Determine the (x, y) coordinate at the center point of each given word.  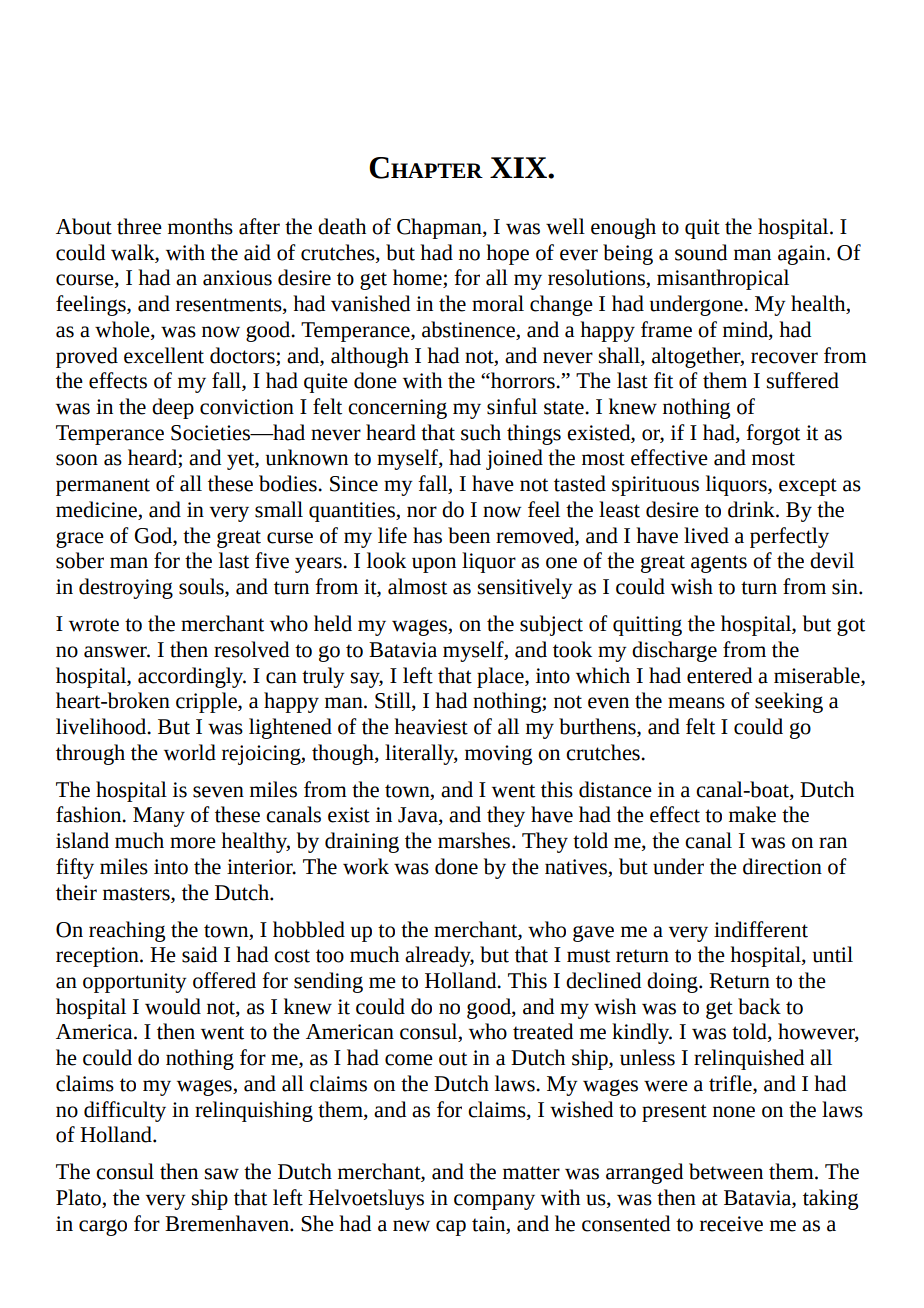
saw (222, 1174)
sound (701, 252)
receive (731, 1224)
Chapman (440, 228)
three (139, 226)
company (494, 1202)
